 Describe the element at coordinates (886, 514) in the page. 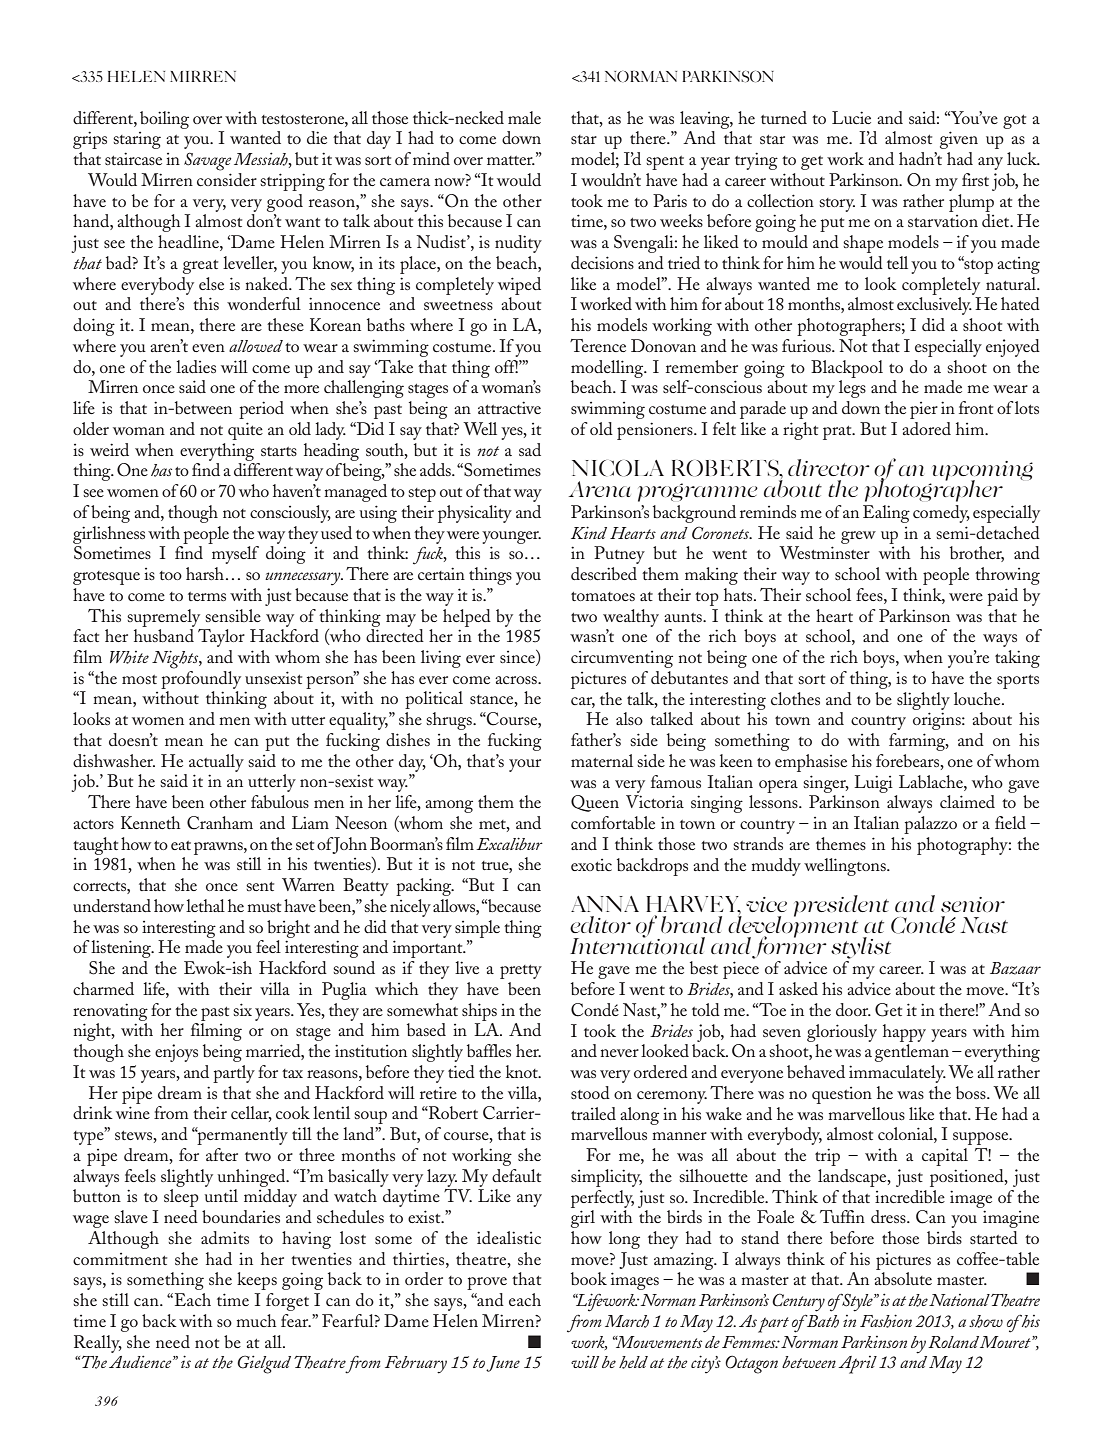

I see `Ealing` at that location.
